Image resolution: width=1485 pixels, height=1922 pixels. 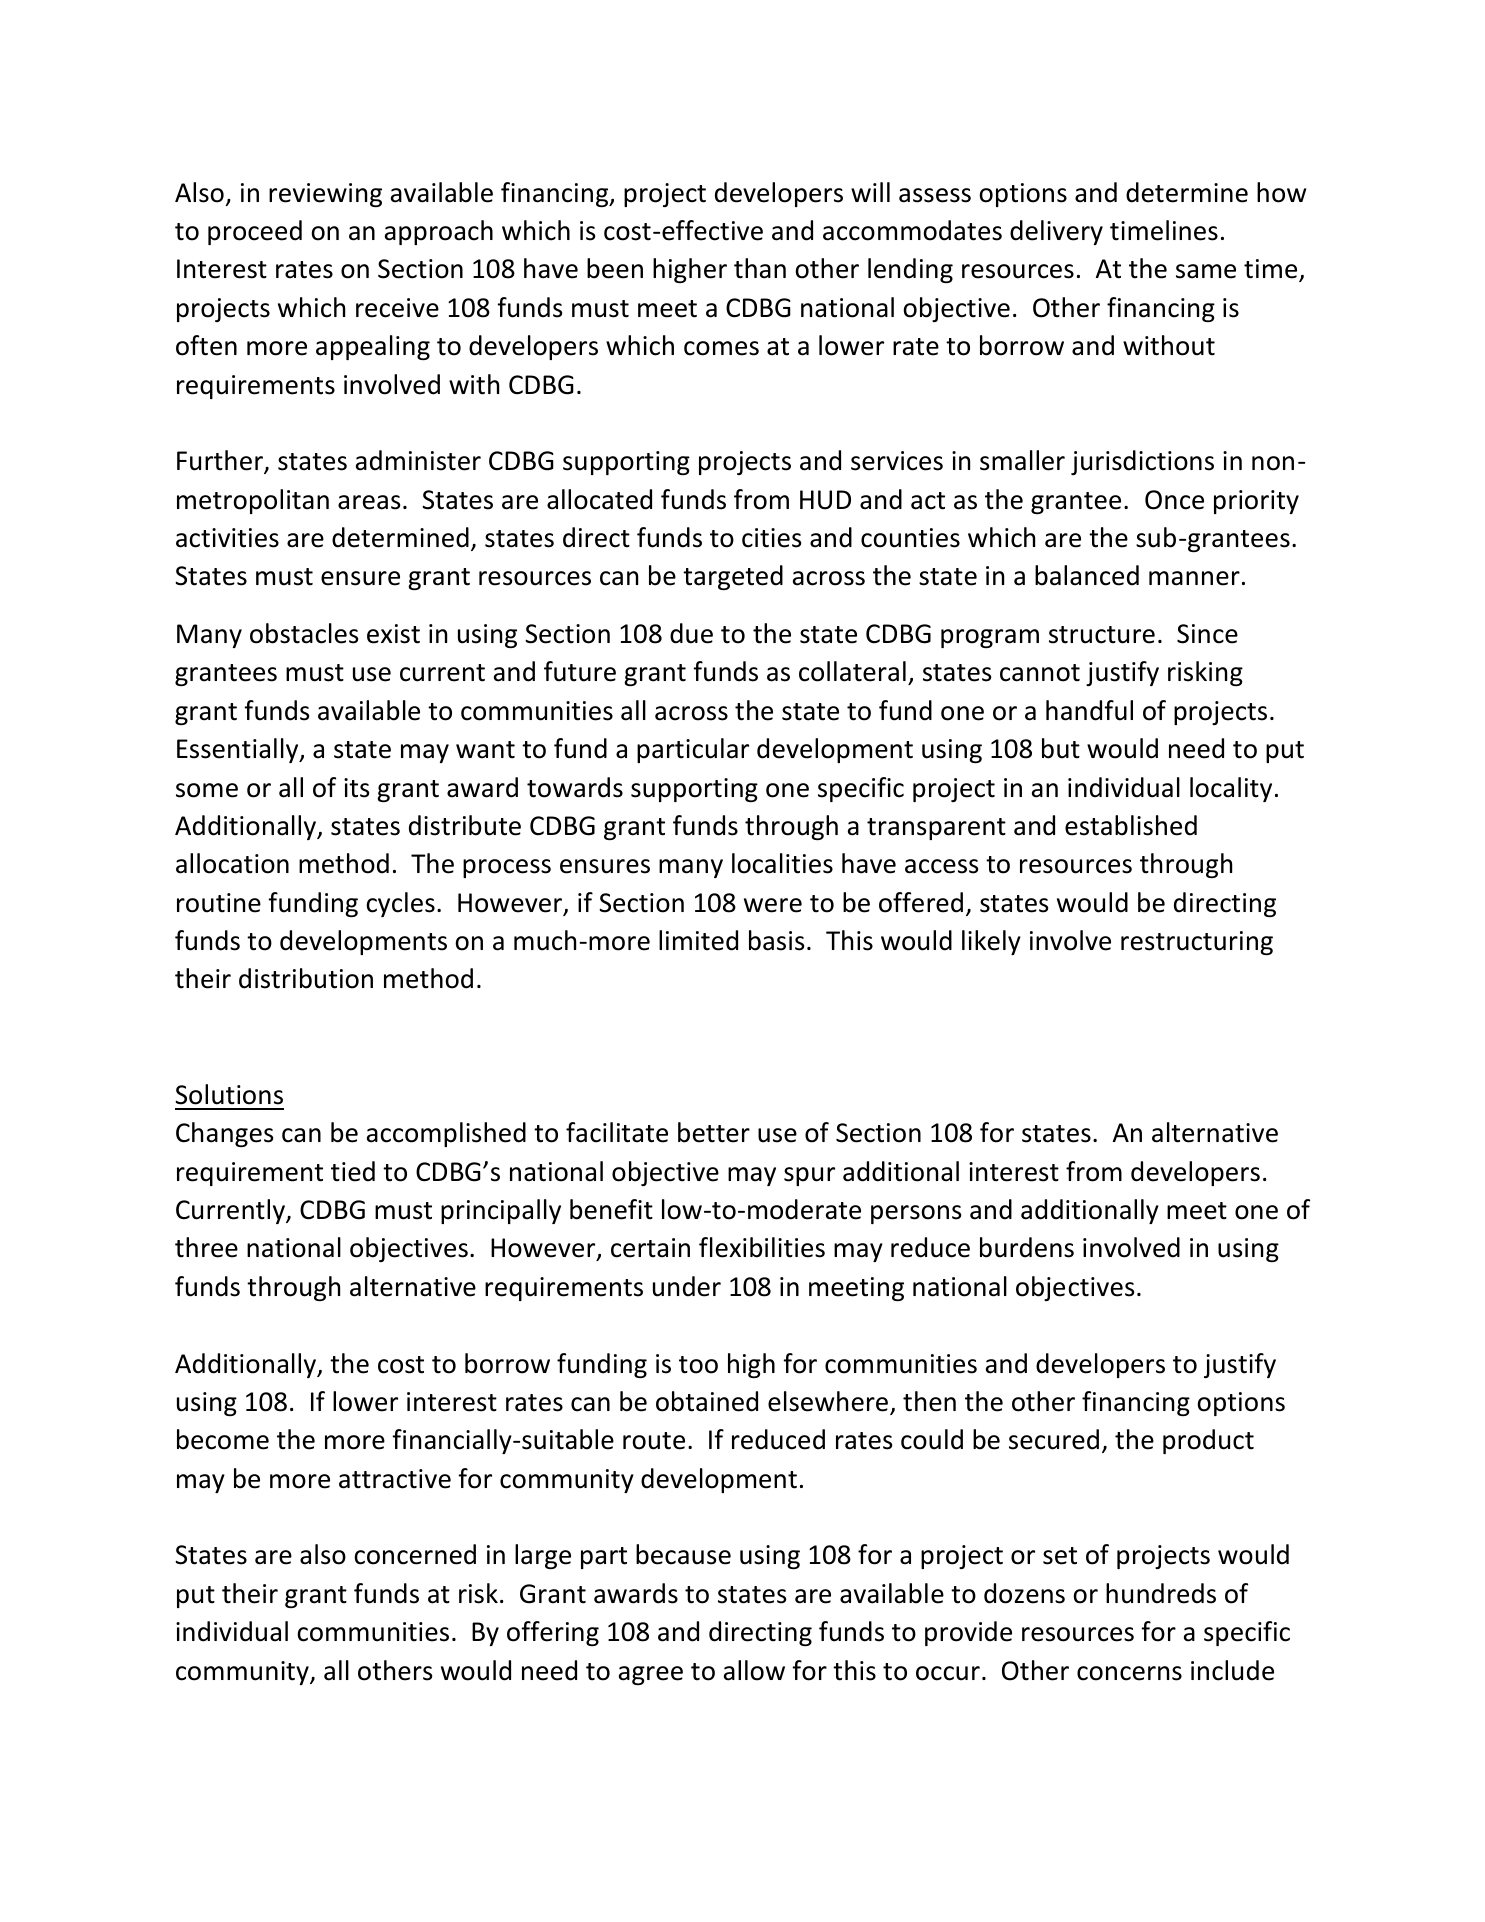 What do you see at coordinates (1027, 1247) in the image?
I see `burdens` at bounding box center [1027, 1247].
